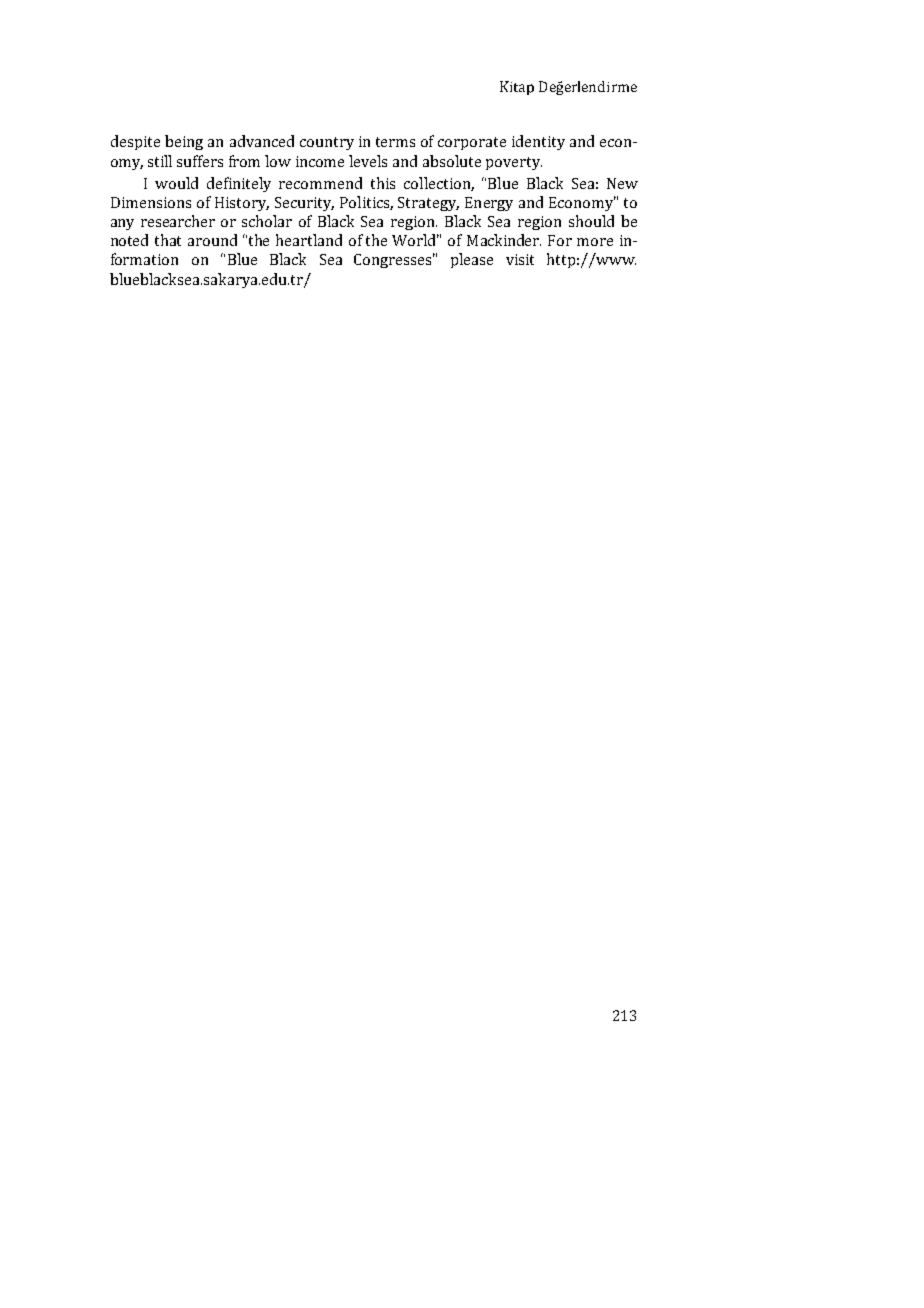 This document has width=924, height=1308. What do you see at coordinates (176, 183) in the document?
I see `would` at bounding box center [176, 183].
